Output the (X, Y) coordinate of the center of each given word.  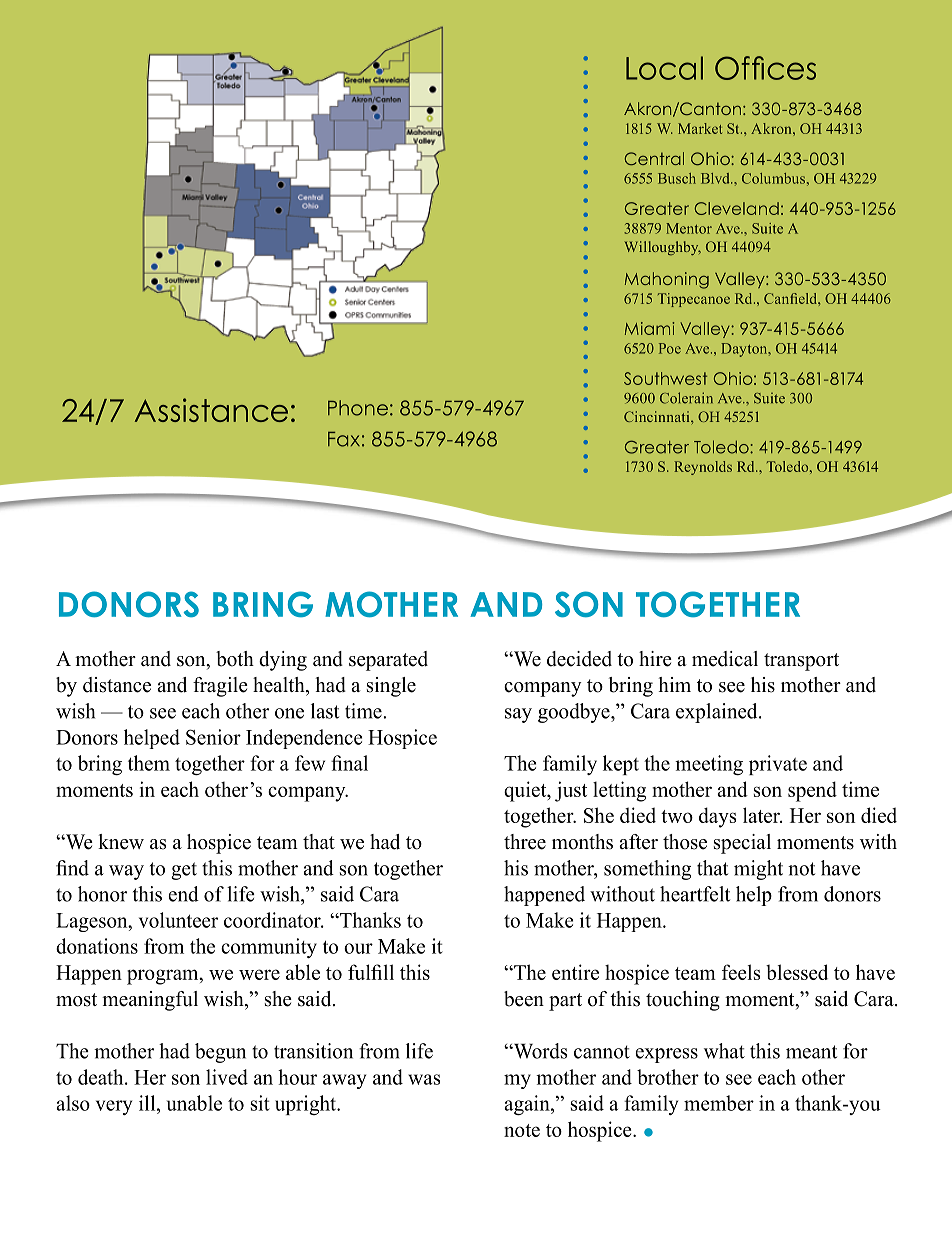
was (424, 1079)
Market (700, 128)
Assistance (211, 410)
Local (664, 68)
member (719, 1103)
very (114, 1107)
